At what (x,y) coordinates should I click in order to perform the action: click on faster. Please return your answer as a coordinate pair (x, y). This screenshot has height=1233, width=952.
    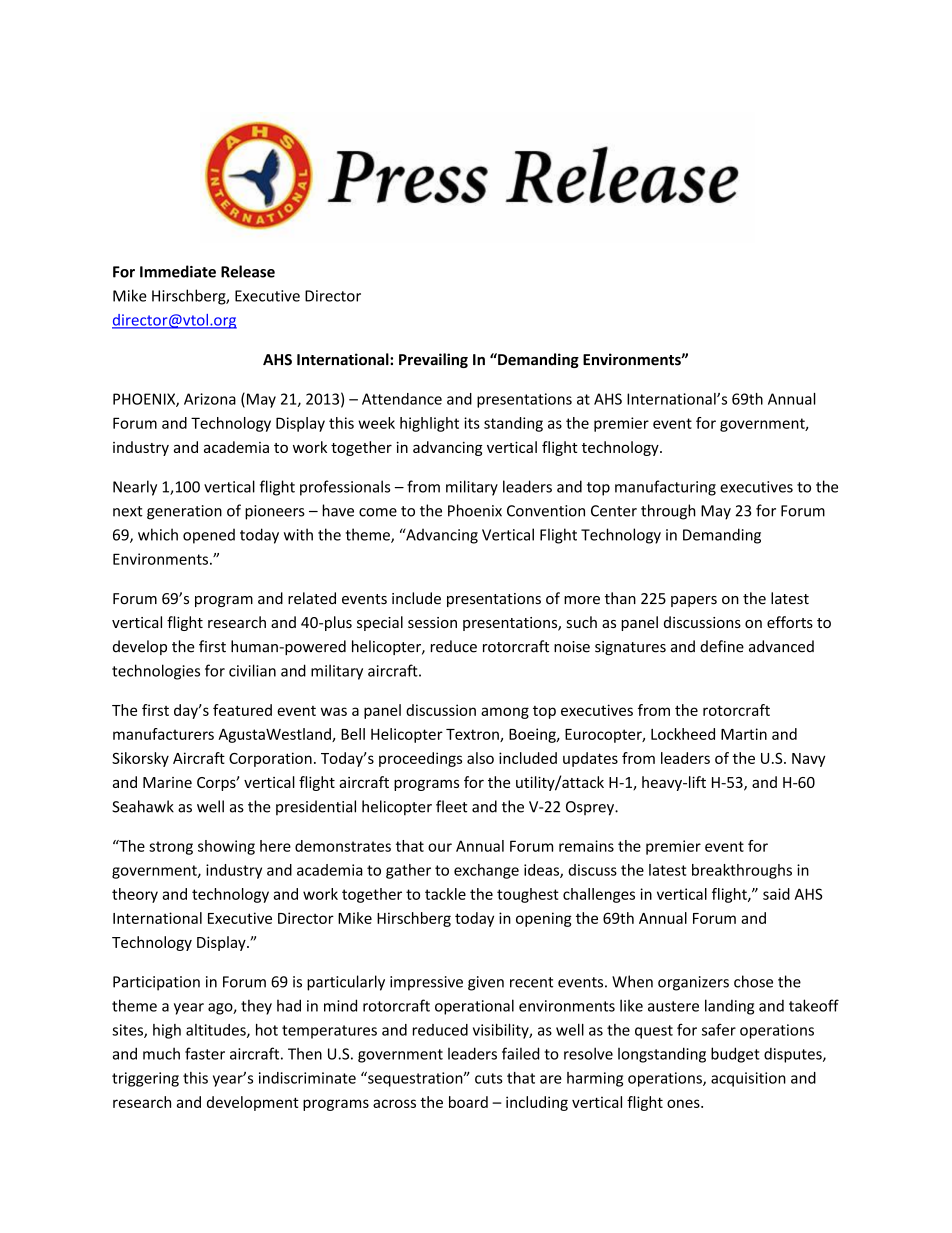
    Looking at the image, I should click on (205, 1053).
